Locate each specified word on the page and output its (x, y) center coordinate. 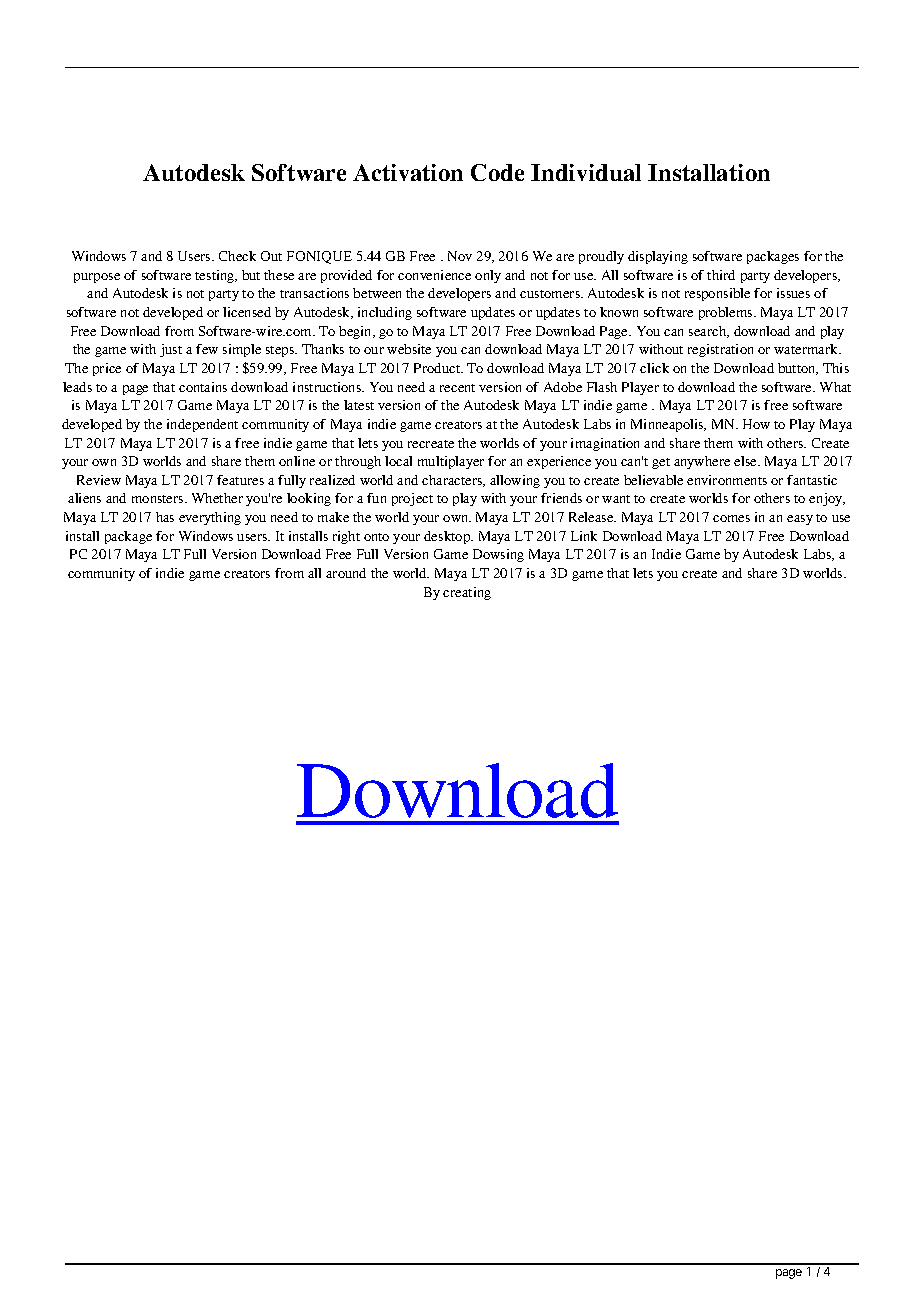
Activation (408, 172)
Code (497, 172)
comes (731, 518)
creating (467, 593)
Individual (586, 172)
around (346, 573)
